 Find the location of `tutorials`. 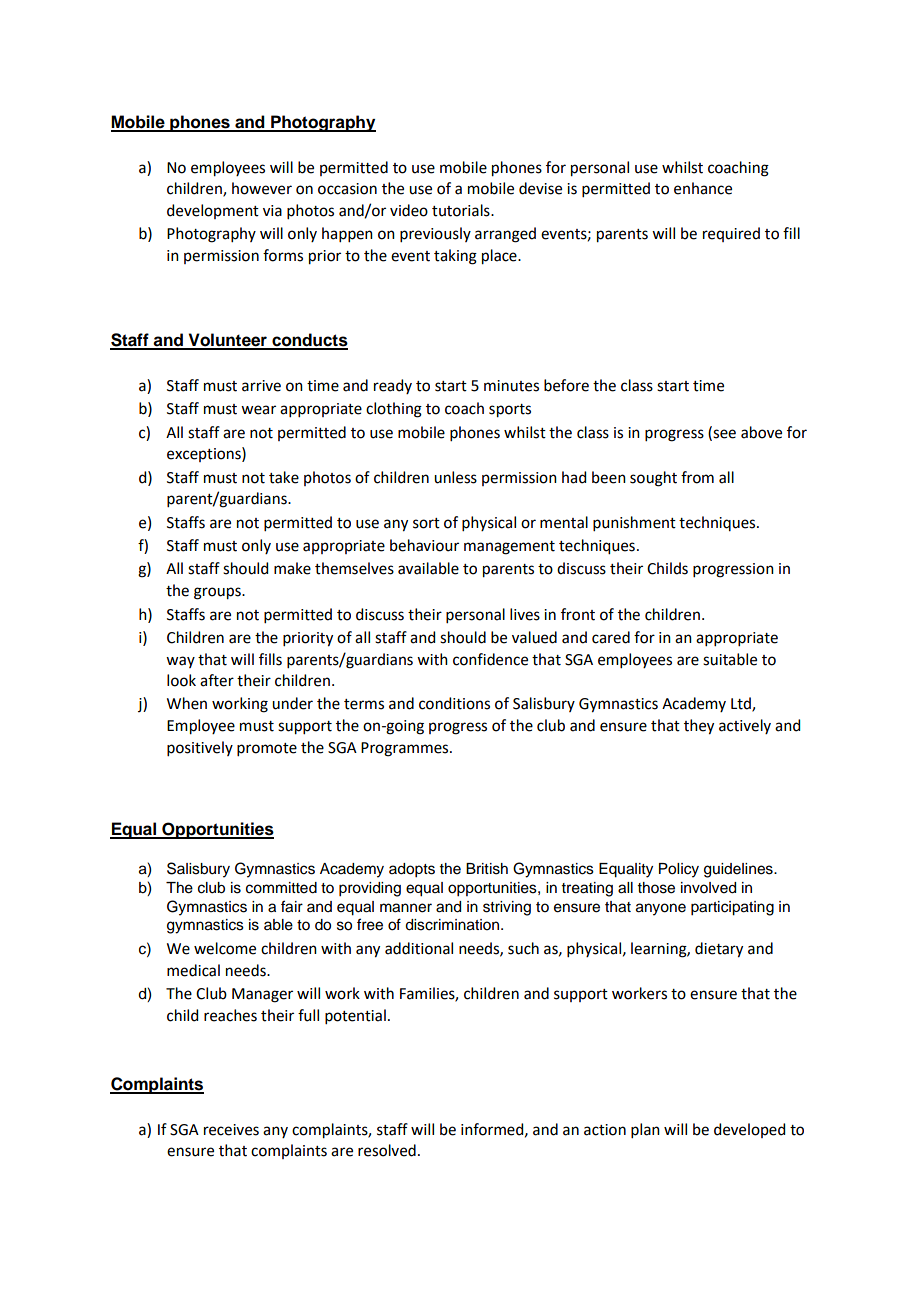

tutorials is located at coordinates (462, 210).
